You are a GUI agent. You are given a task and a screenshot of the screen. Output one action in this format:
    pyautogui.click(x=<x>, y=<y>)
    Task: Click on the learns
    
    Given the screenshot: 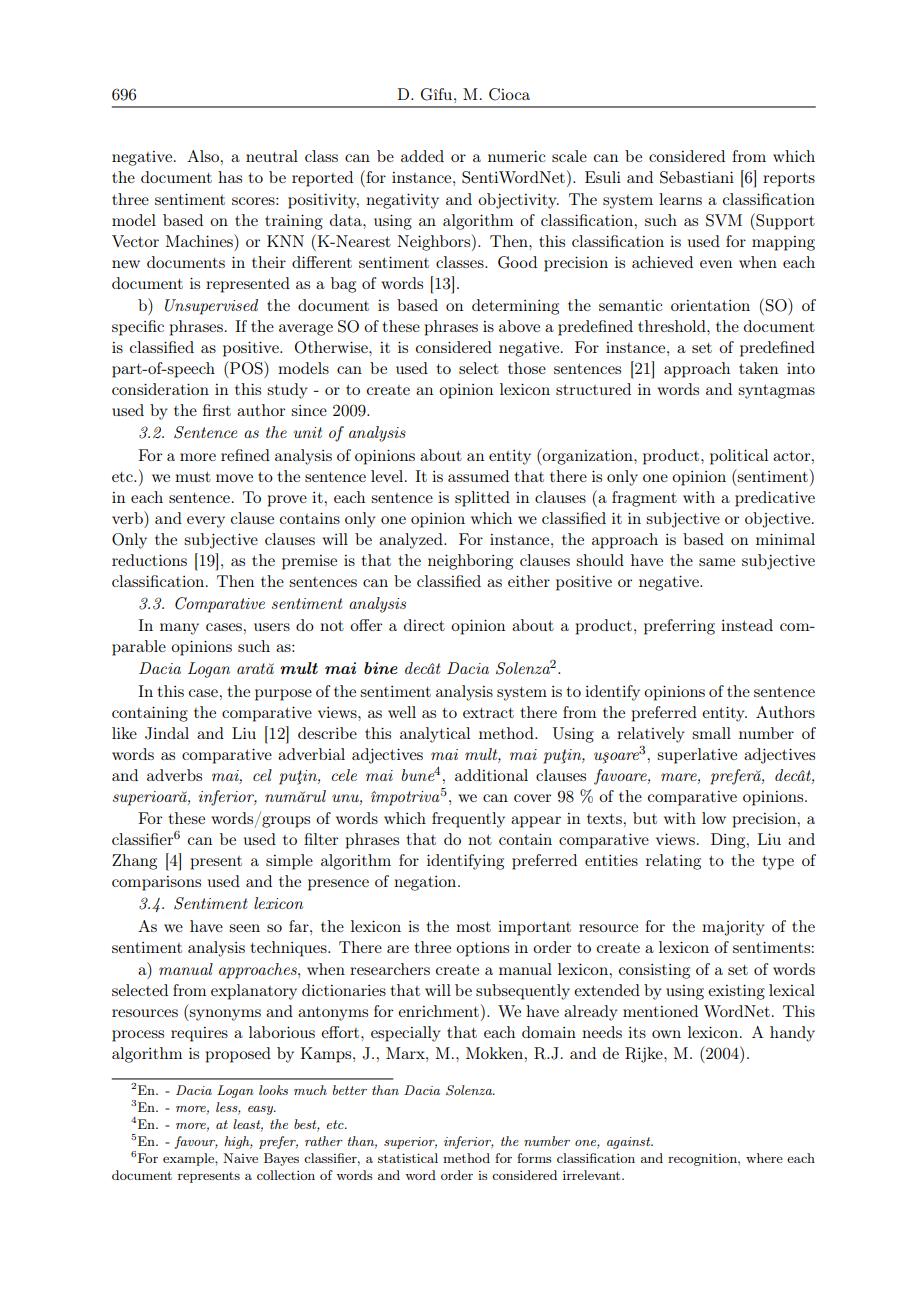 What is the action you would take?
    pyautogui.click(x=680, y=199)
